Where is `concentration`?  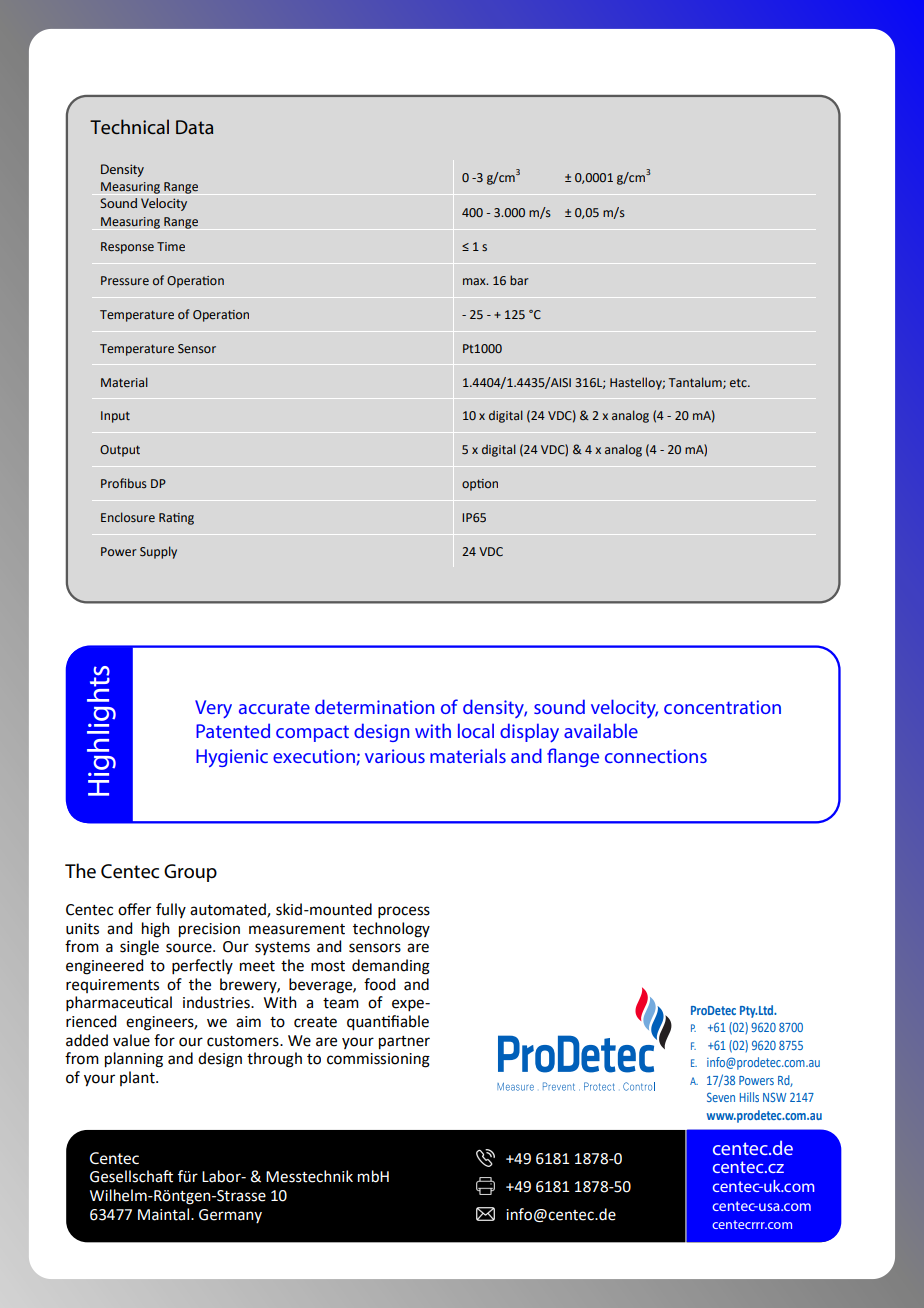
concentration is located at coordinates (722, 707).
